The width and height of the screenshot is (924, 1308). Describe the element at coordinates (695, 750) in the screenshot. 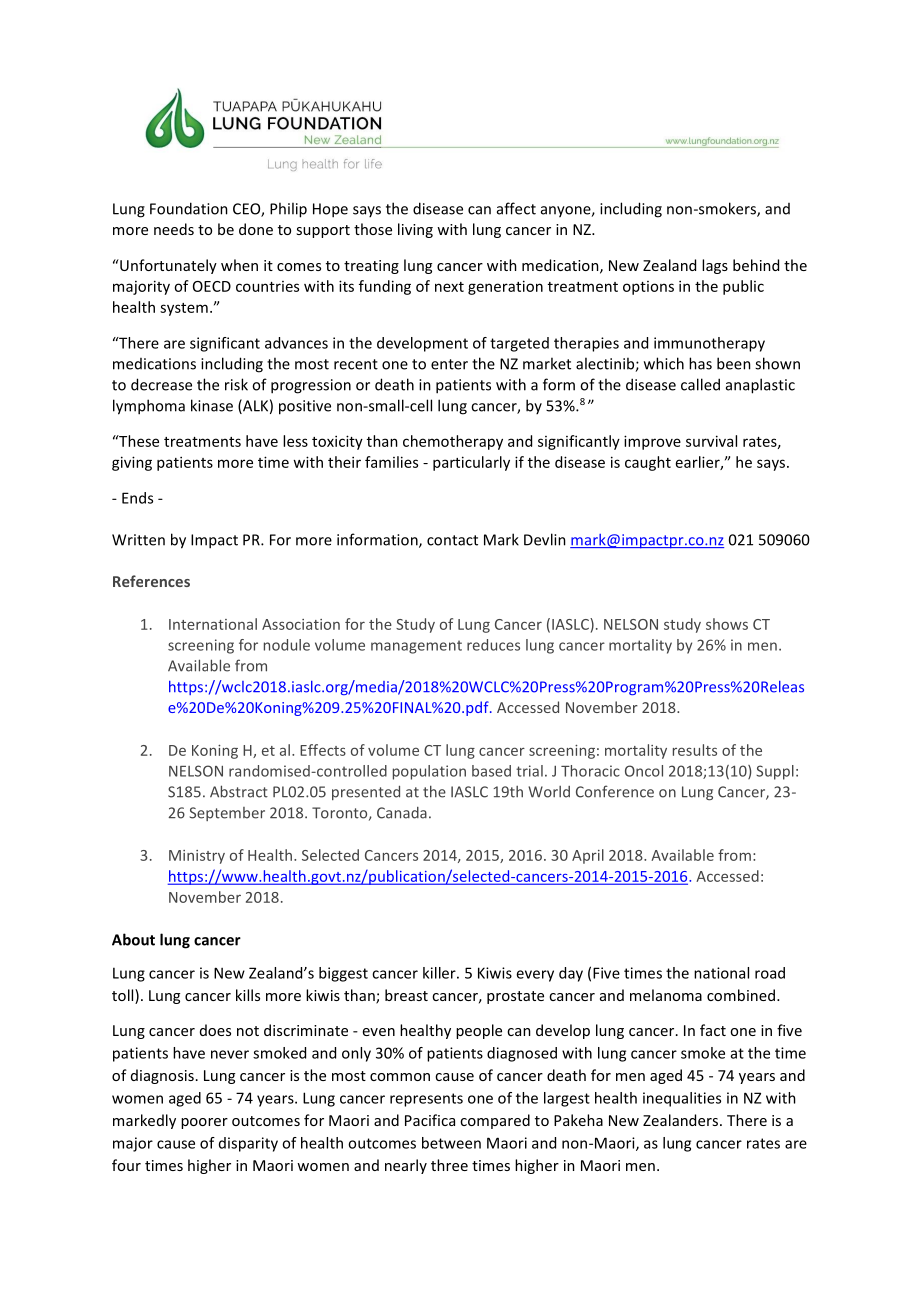

I see `results` at that location.
